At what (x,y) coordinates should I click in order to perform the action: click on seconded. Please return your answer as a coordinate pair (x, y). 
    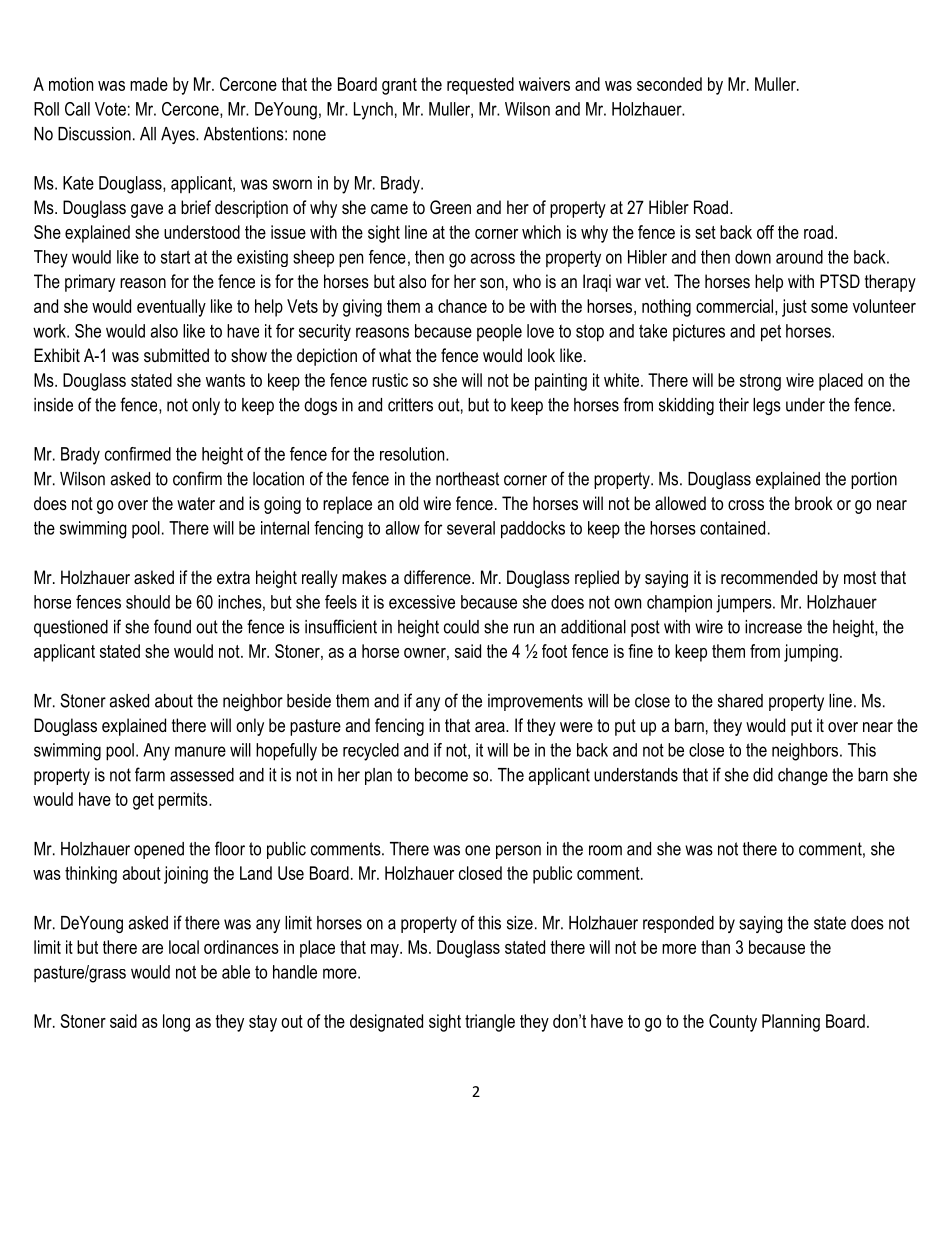
    Looking at the image, I should click on (669, 84).
